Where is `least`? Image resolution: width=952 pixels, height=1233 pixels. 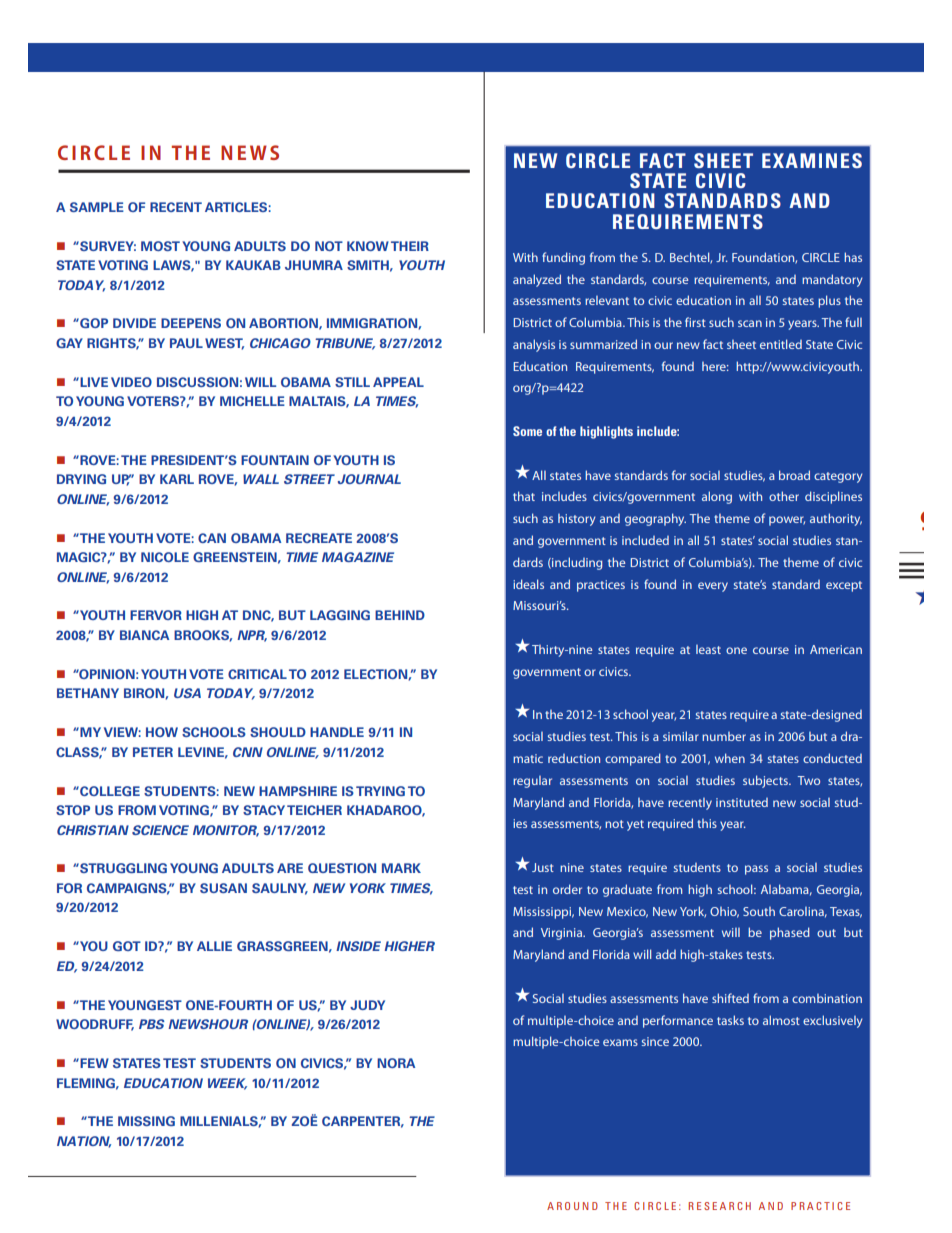
least is located at coordinates (708, 649).
